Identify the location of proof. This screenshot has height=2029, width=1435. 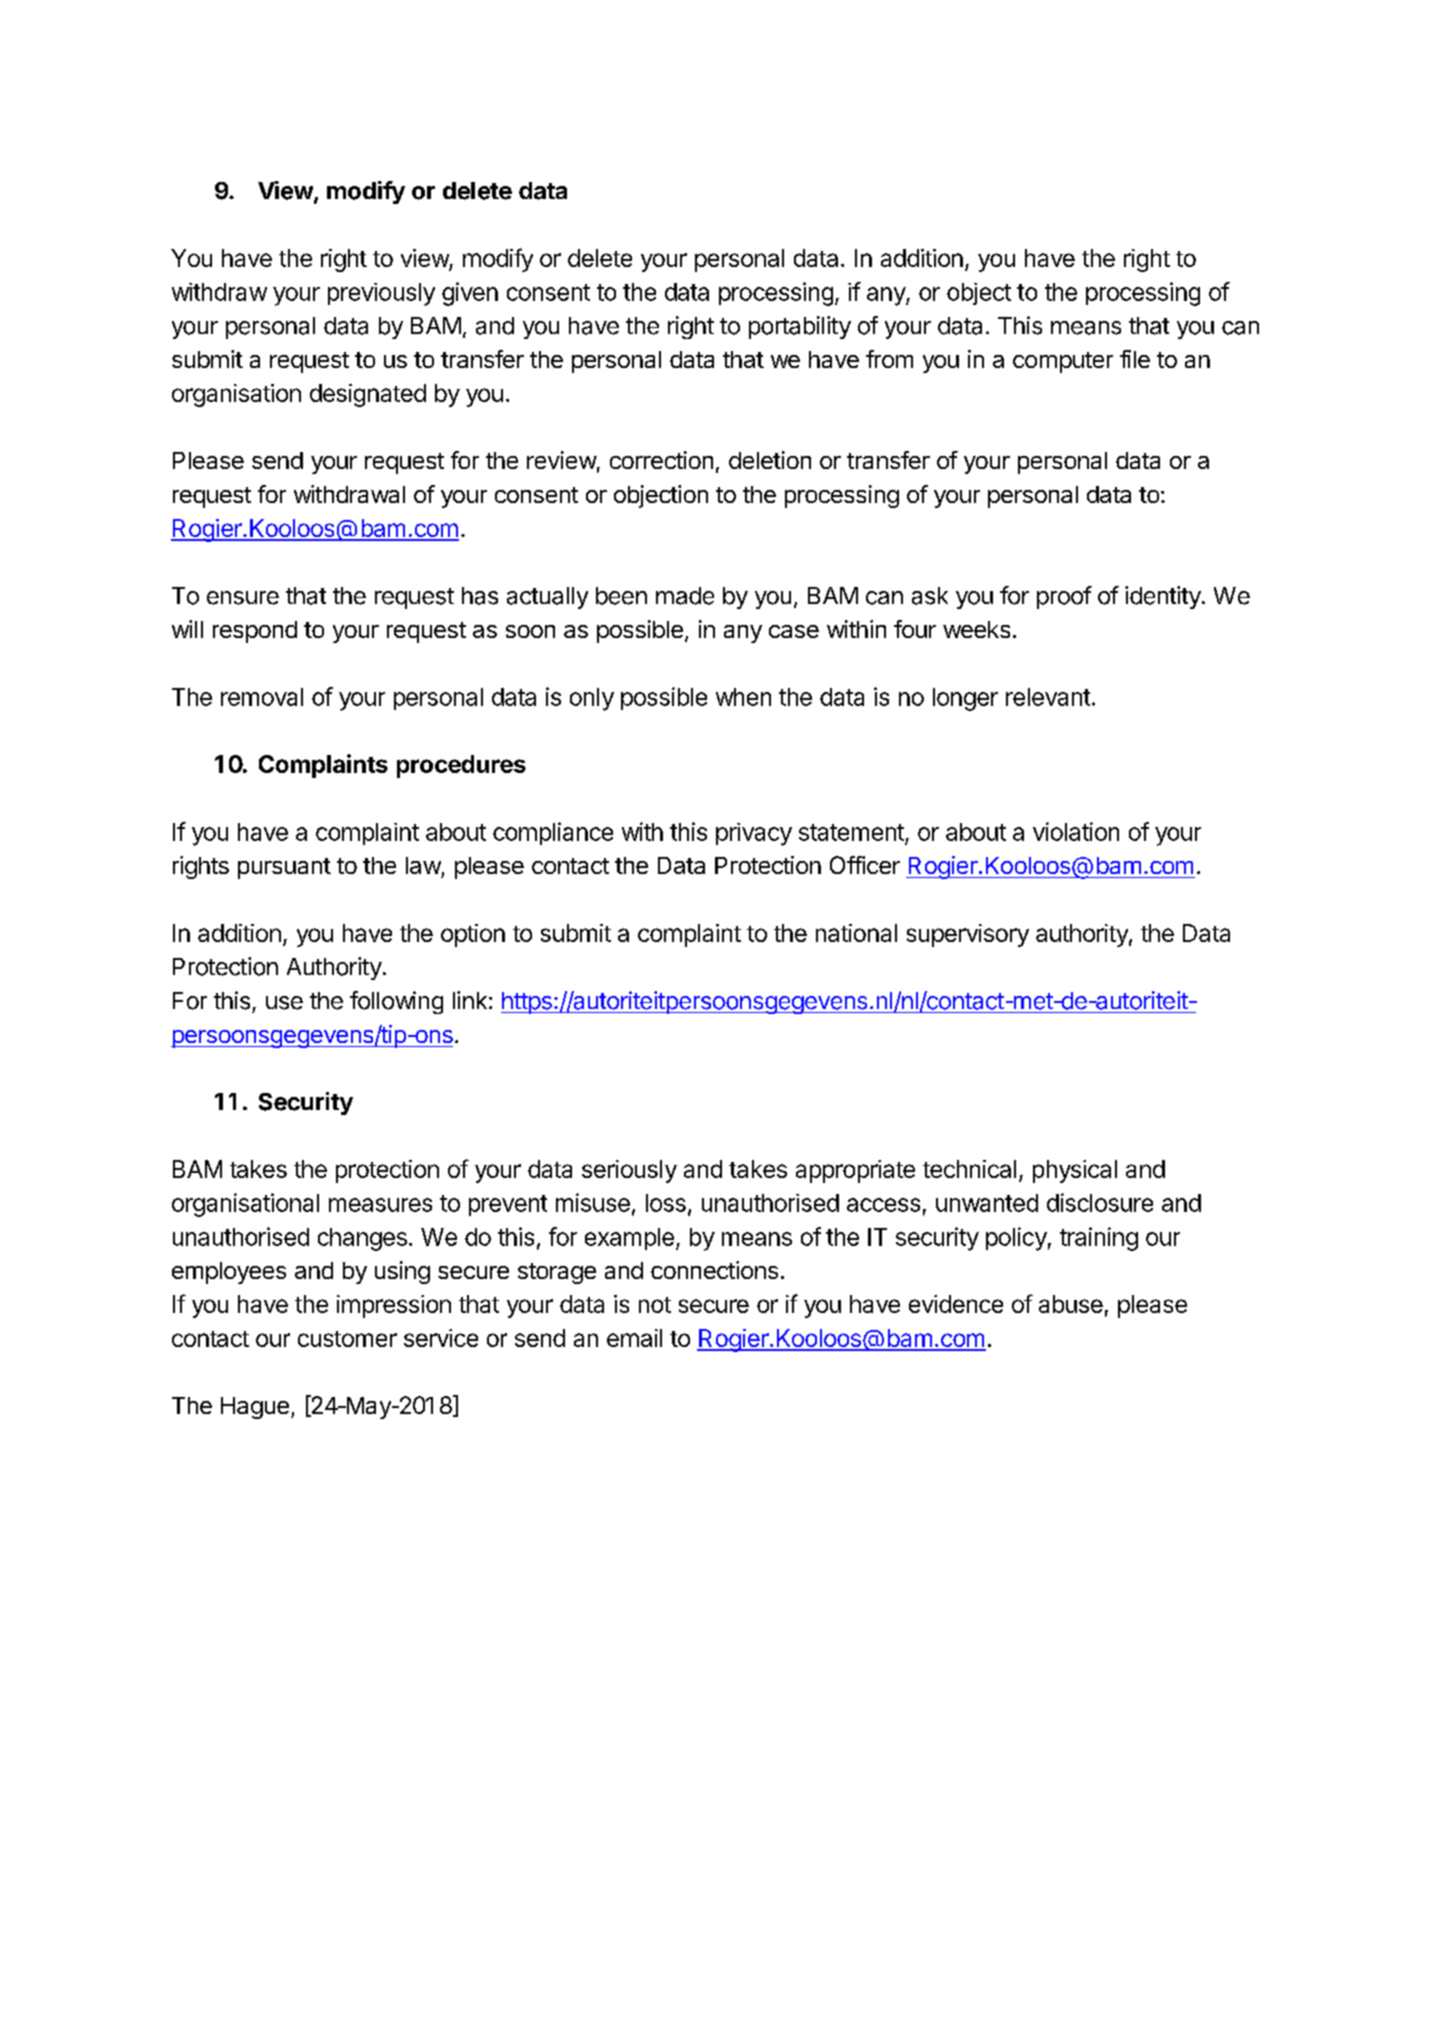
(1064, 597).
